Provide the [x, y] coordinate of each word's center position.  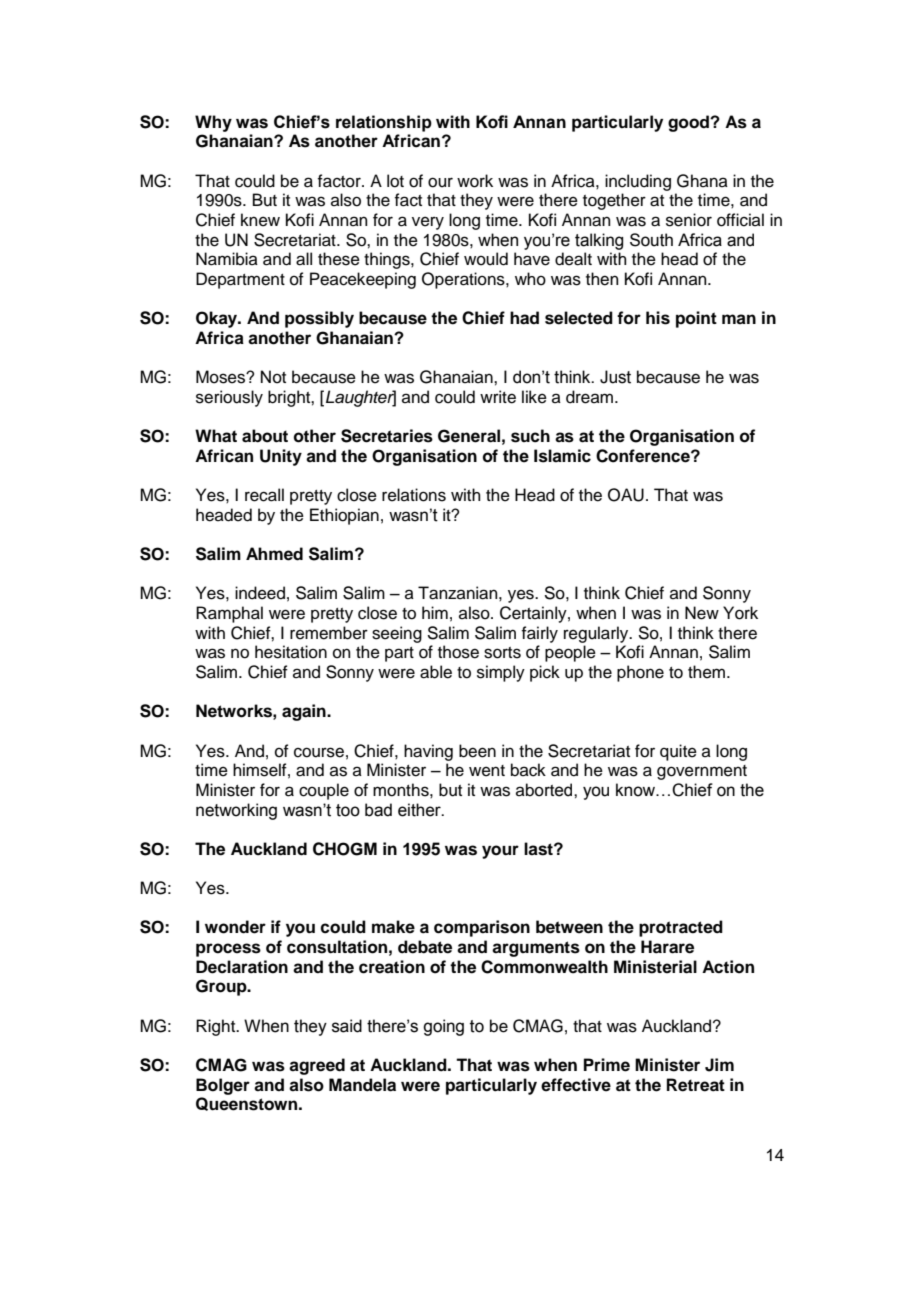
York [740, 613]
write [498, 397]
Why [213, 123]
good [689, 123]
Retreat [696, 1085]
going [443, 1027]
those [458, 652]
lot [395, 181]
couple [324, 791]
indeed [260, 593]
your [500, 852]
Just [615, 377]
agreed [317, 1066]
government [702, 772]
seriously [229, 398]
